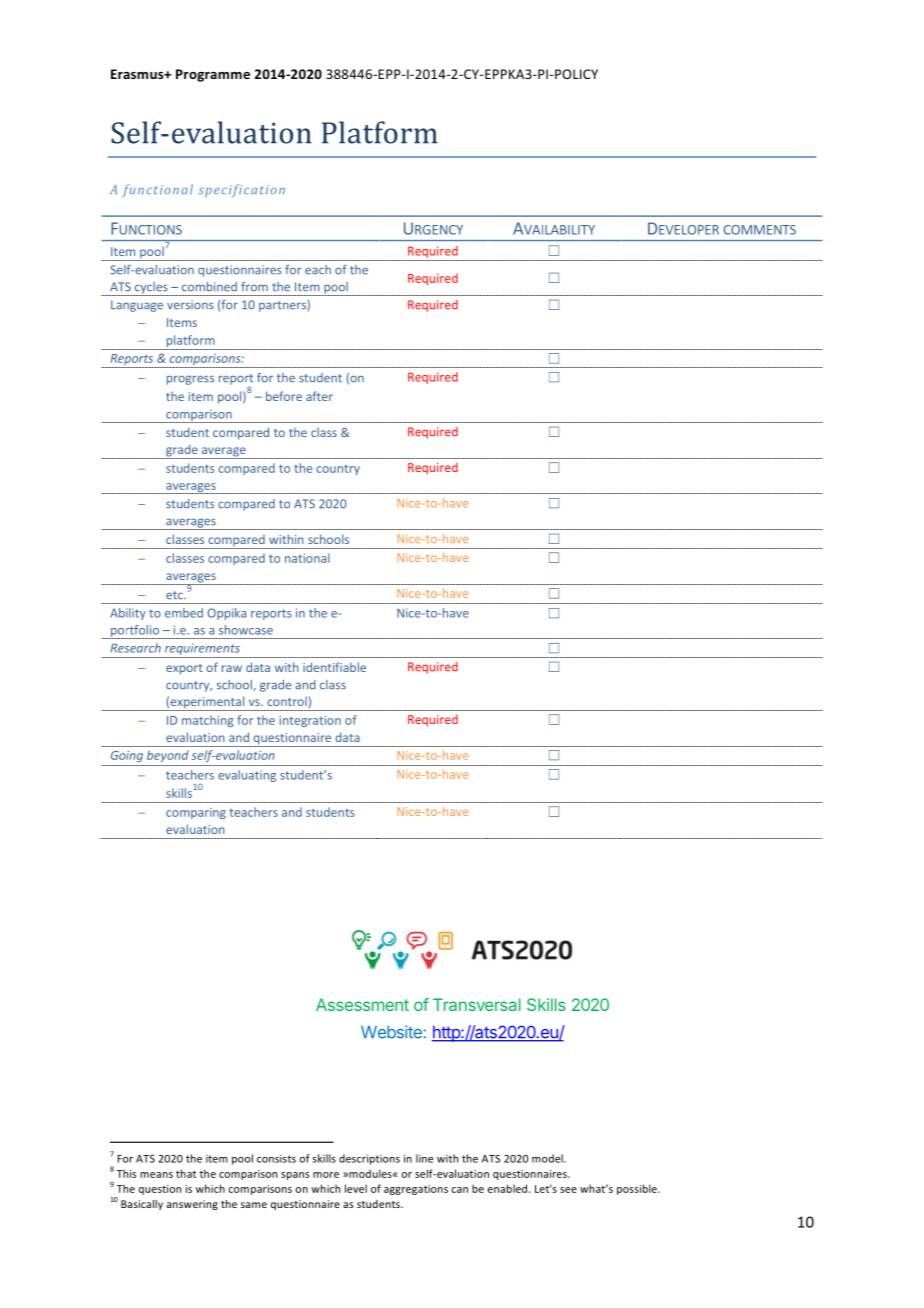  What do you see at coordinates (760, 230) in the screenshot?
I see `COMMENTS` at bounding box center [760, 230].
